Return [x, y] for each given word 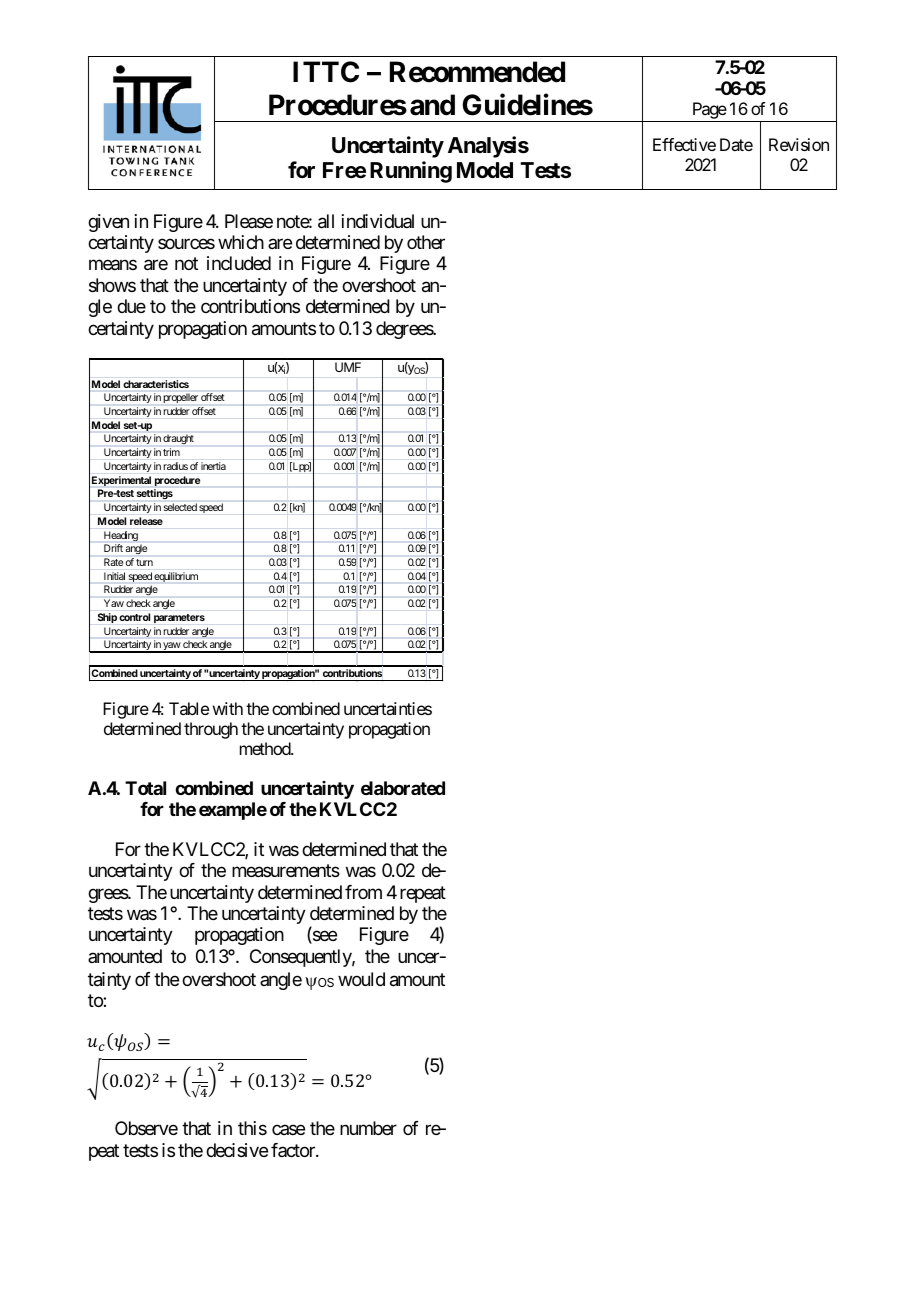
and [432, 105]
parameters [179, 618]
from [363, 892]
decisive [237, 1150]
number [368, 1128]
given [108, 223]
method [266, 748]
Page [708, 112]
